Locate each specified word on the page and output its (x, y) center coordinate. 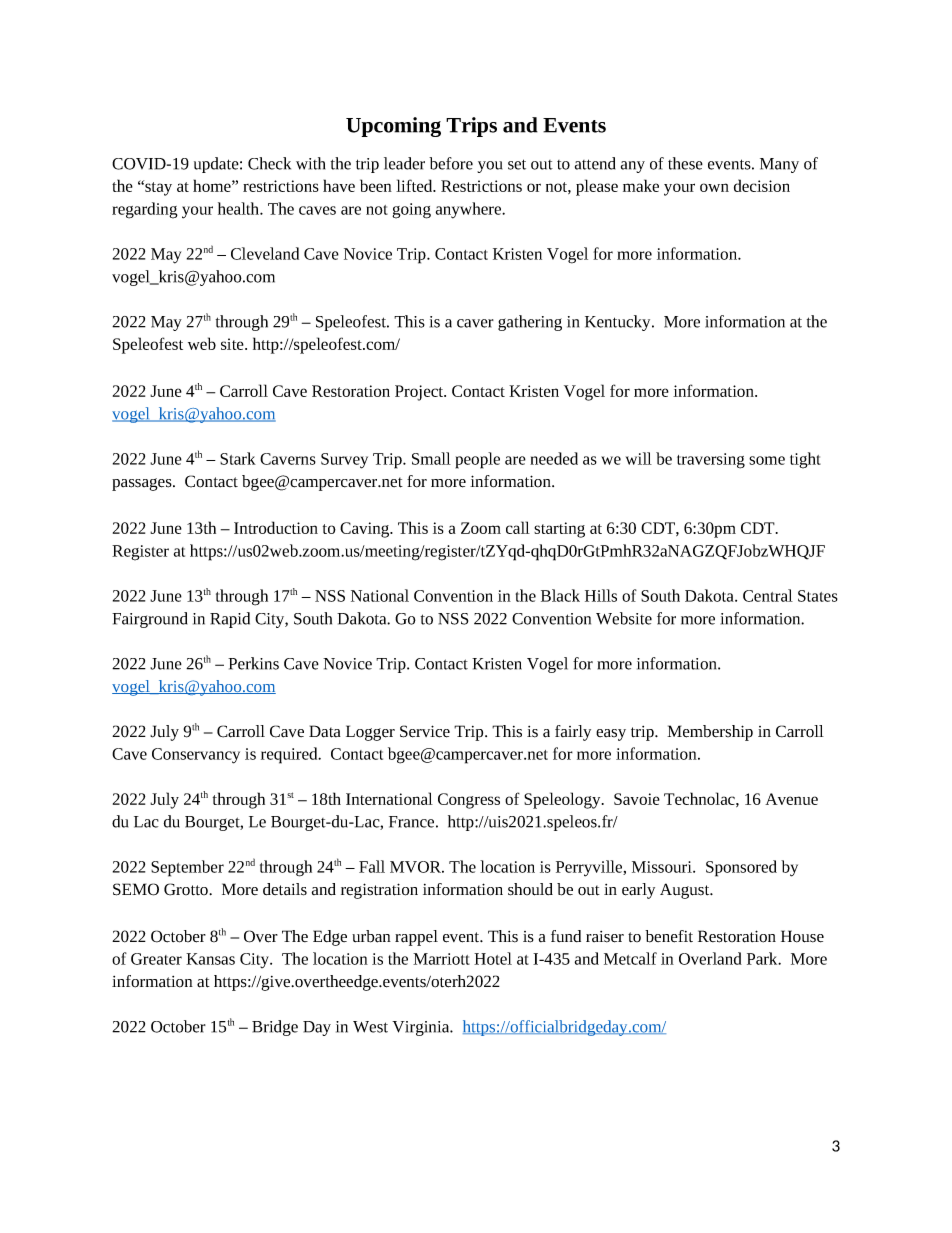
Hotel (493, 958)
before (451, 163)
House (802, 936)
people (478, 460)
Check (269, 163)
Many (779, 165)
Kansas (210, 959)
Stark (238, 458)
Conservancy (196, 756)
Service (425, 731)
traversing (711, 461)
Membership (710, 733)
